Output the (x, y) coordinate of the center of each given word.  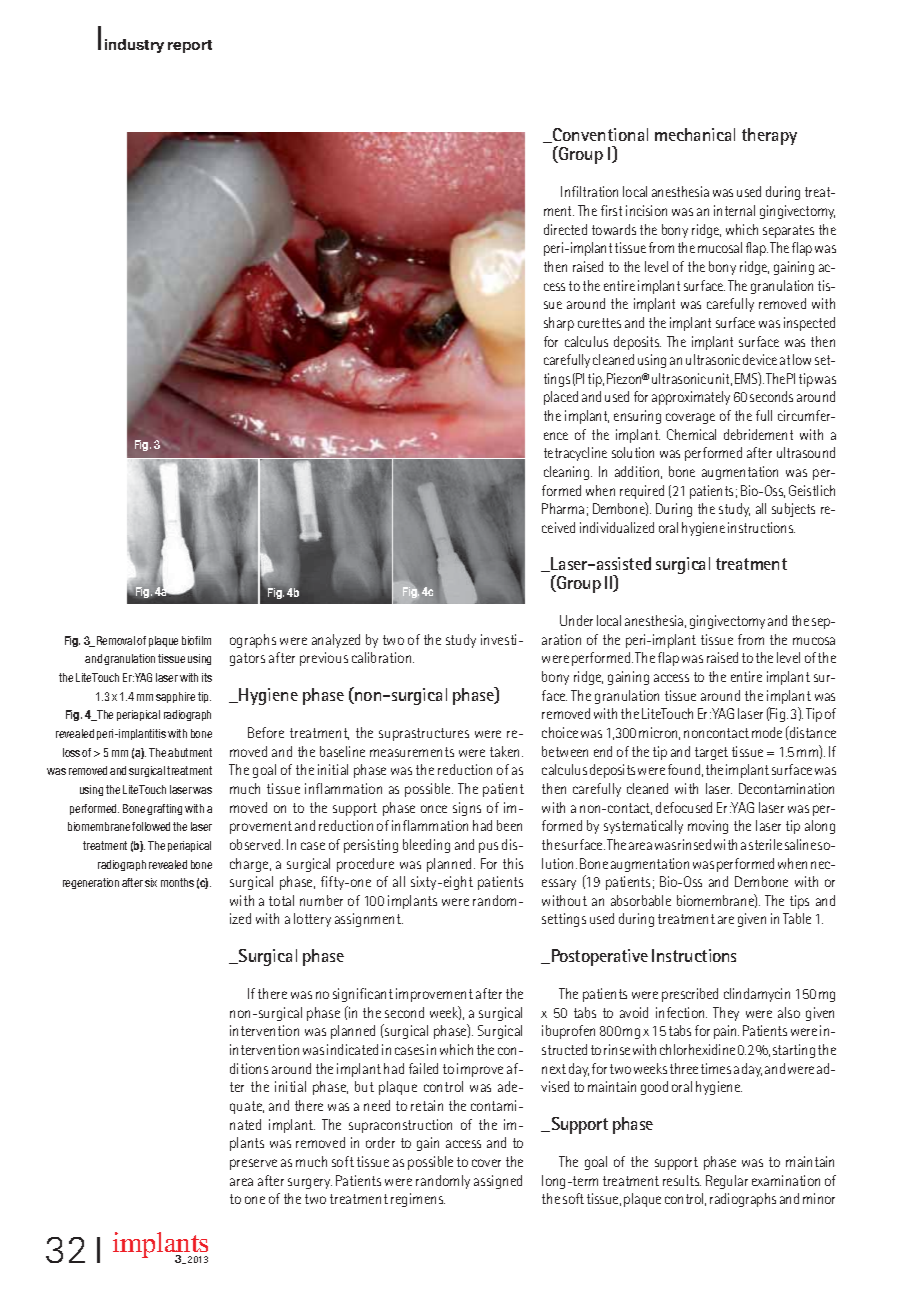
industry (134, 46)
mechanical (695, 134)
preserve (253, 1164)
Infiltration (589, 191)
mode (767, 732)
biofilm (196, 640)
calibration (383, 657)
